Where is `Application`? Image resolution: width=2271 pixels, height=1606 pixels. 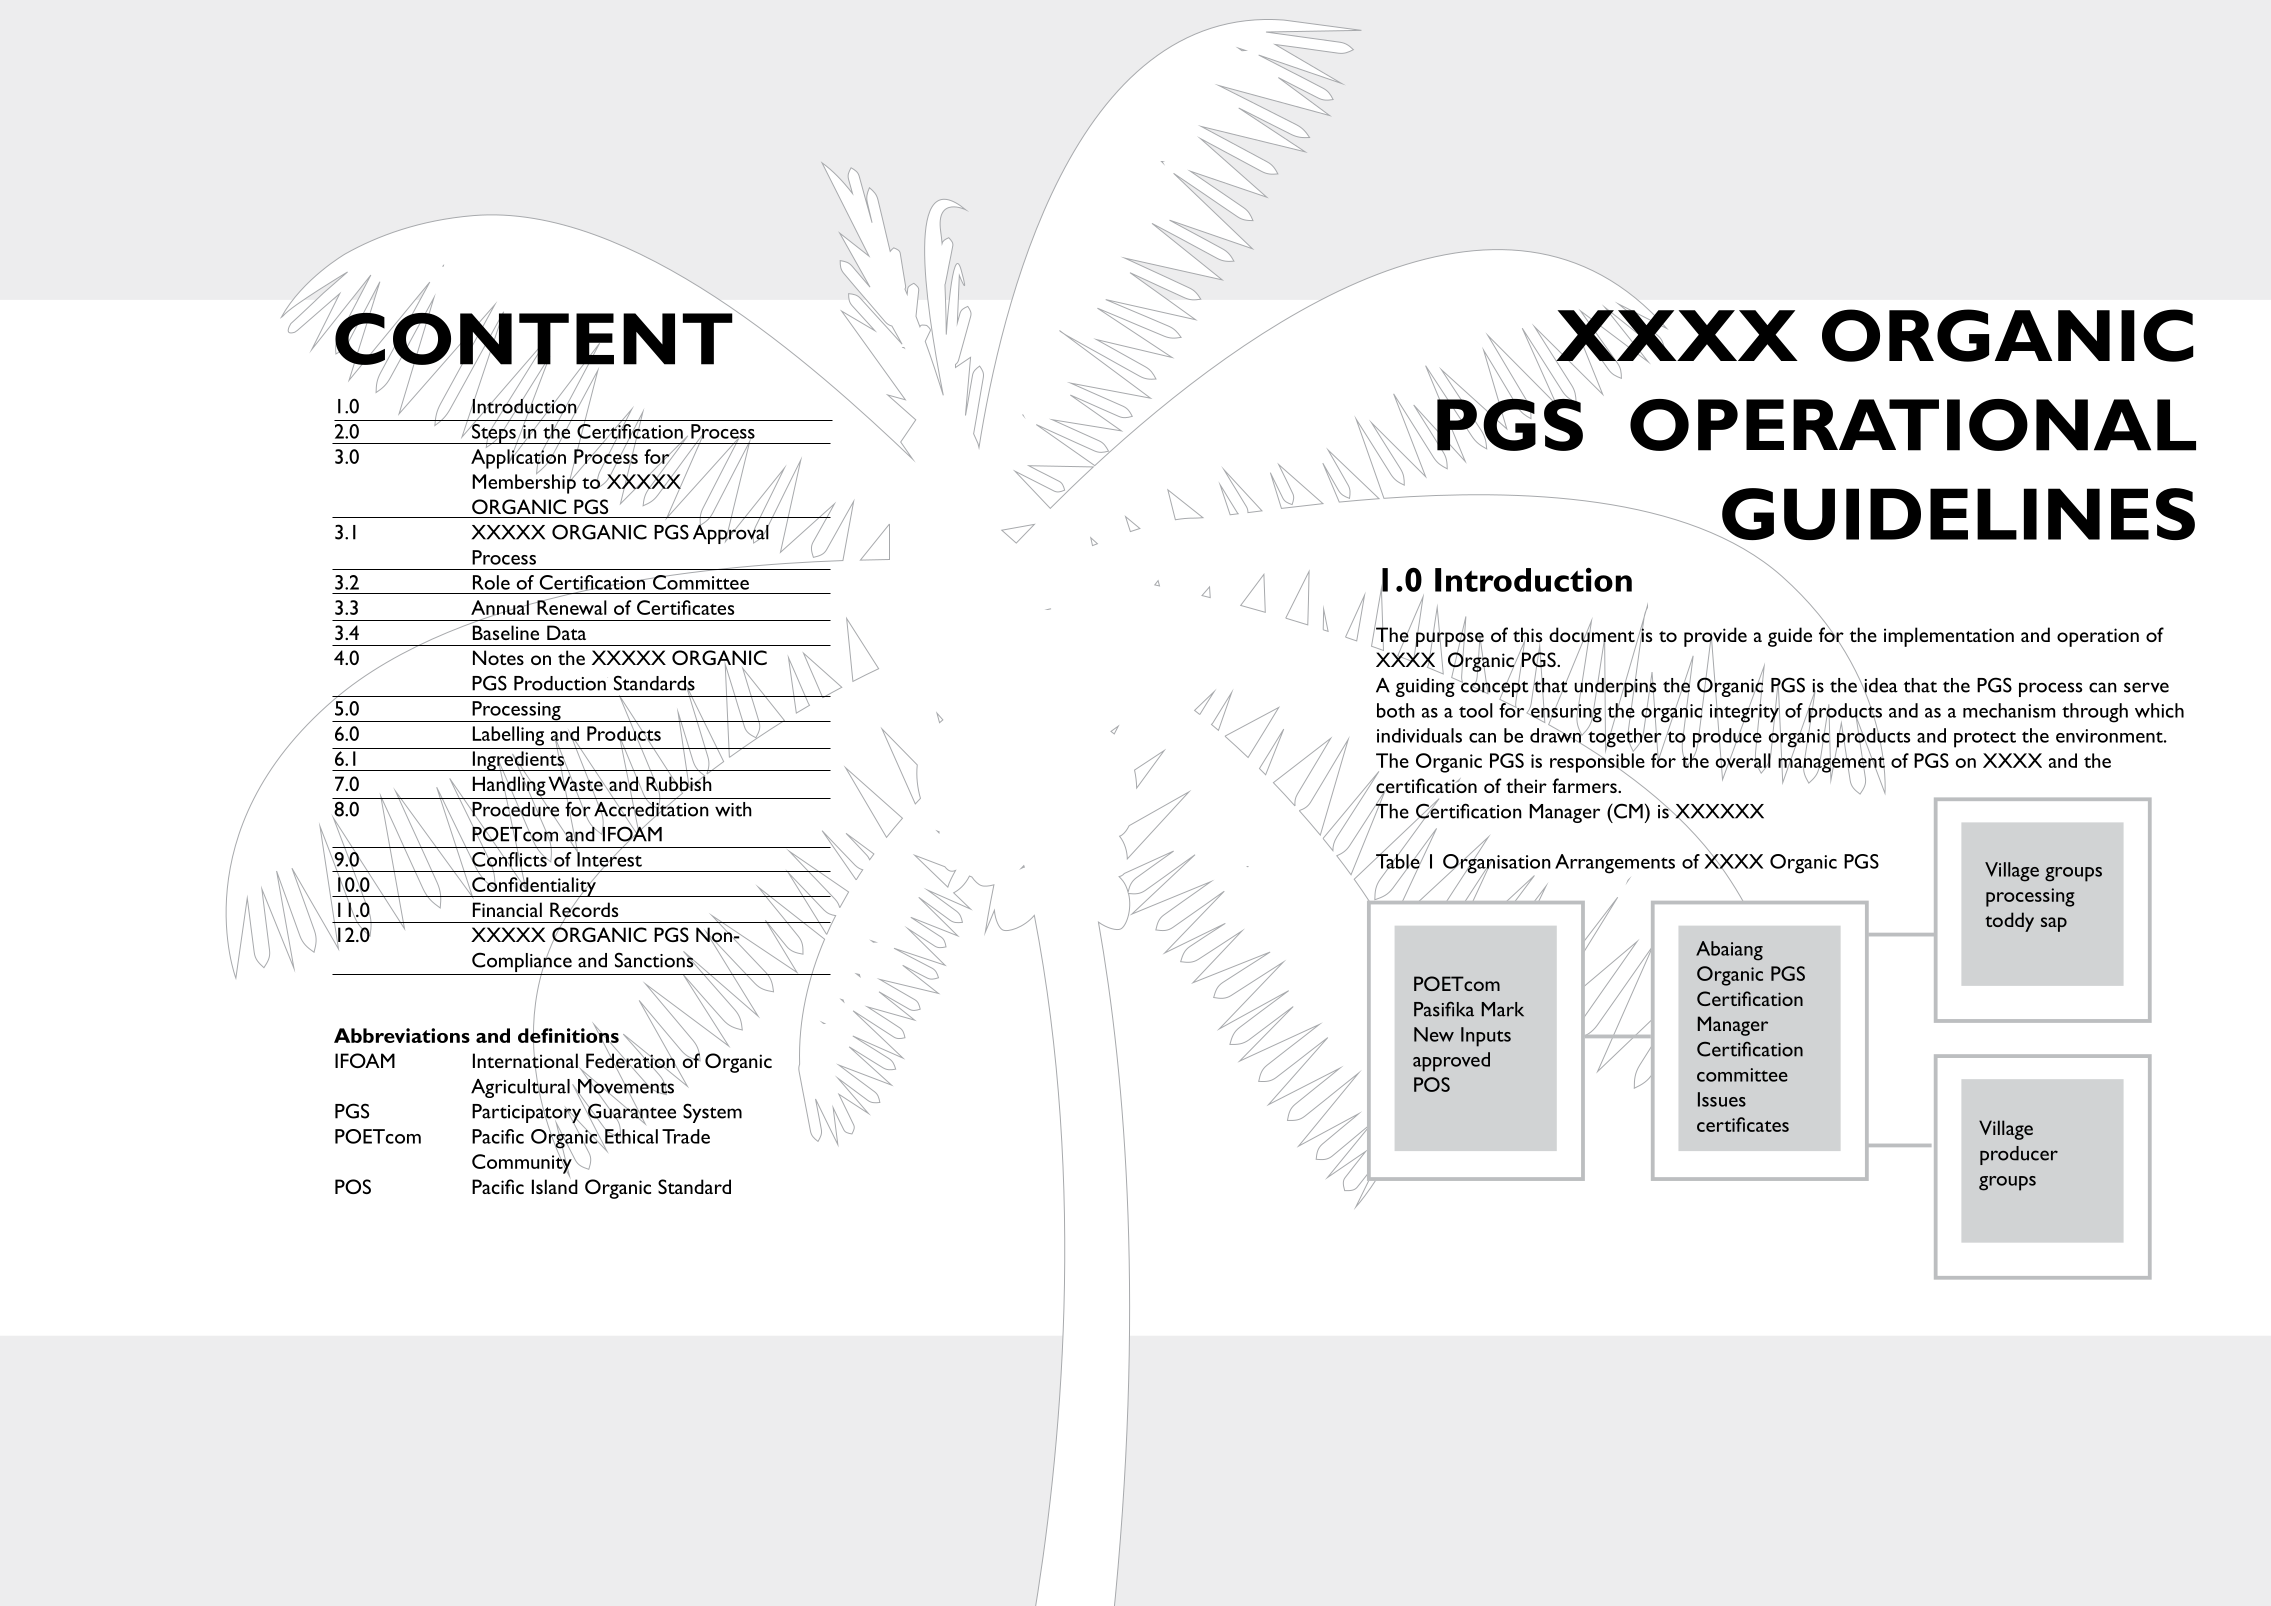
Application is located at coordinates (518, 459).
